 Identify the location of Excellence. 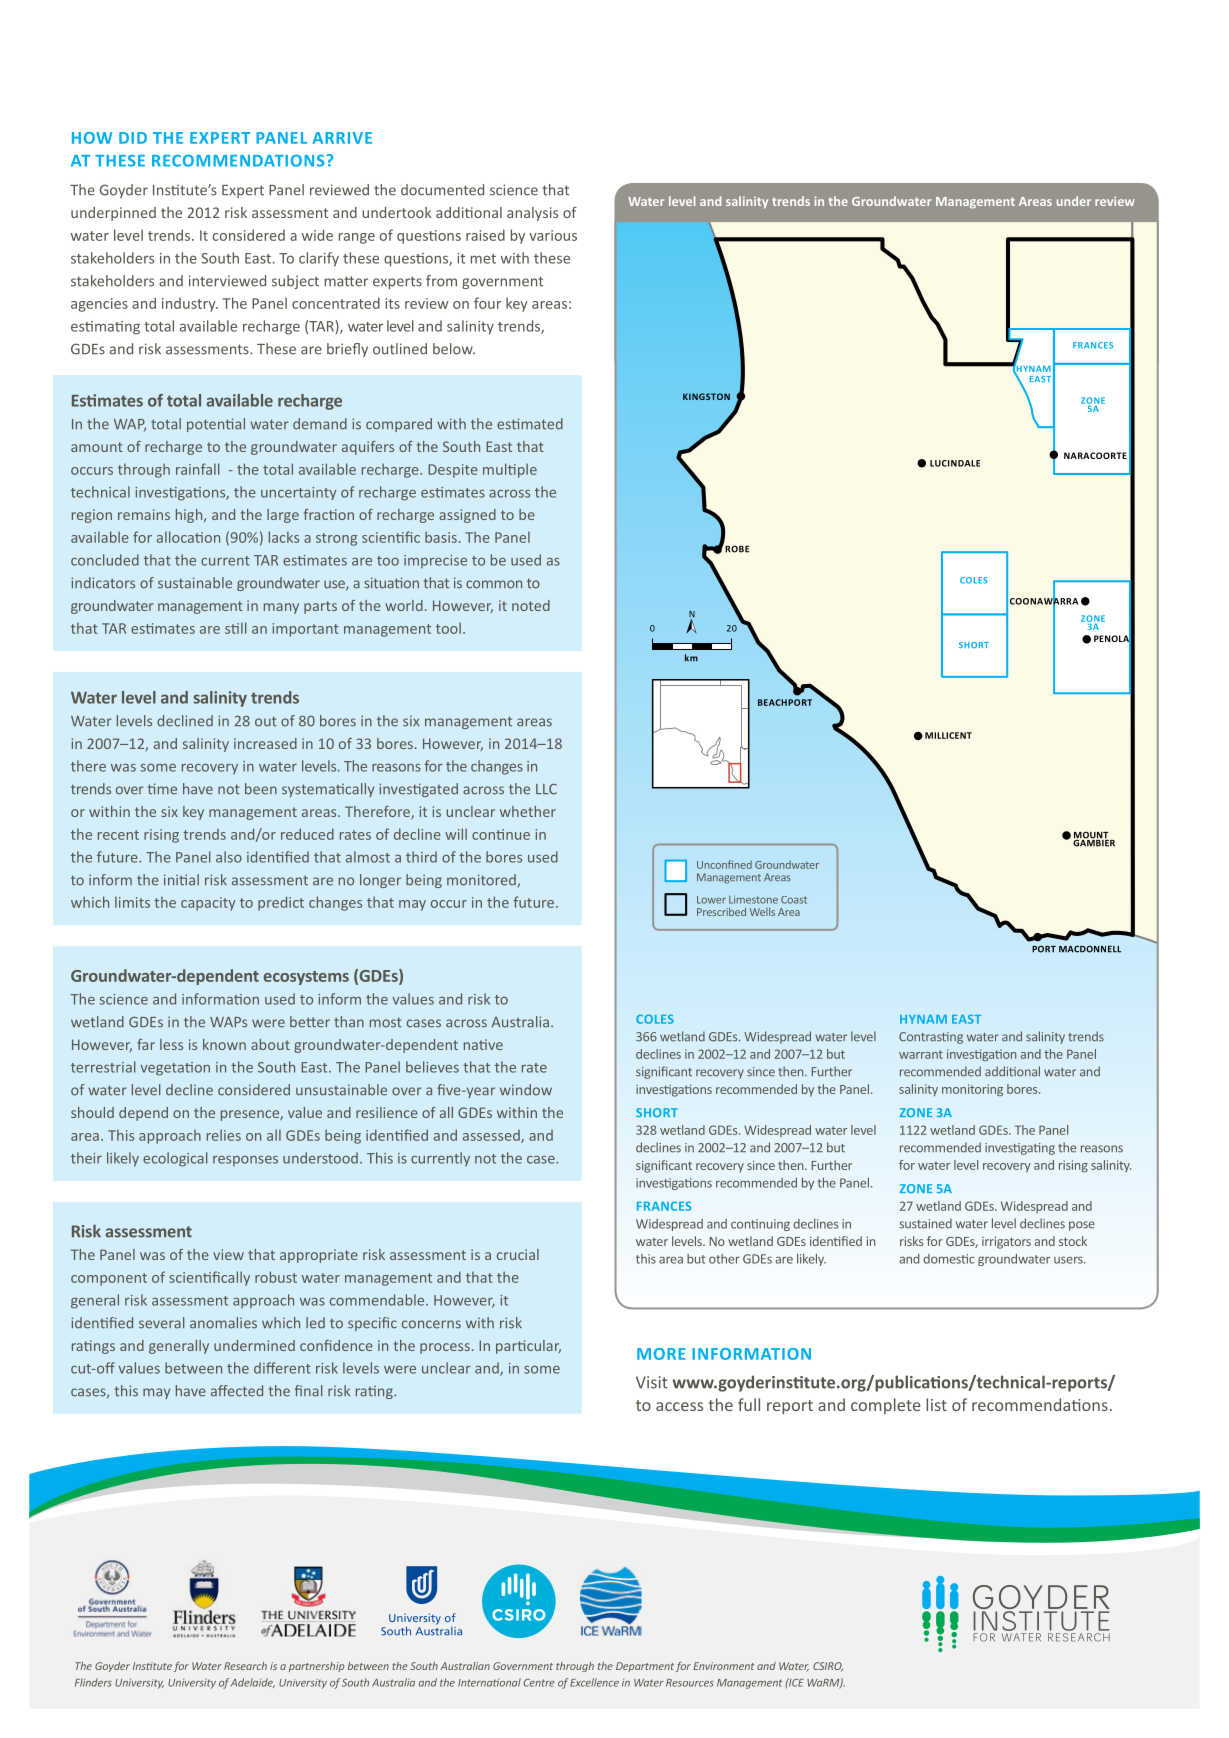
(594, 1682).
